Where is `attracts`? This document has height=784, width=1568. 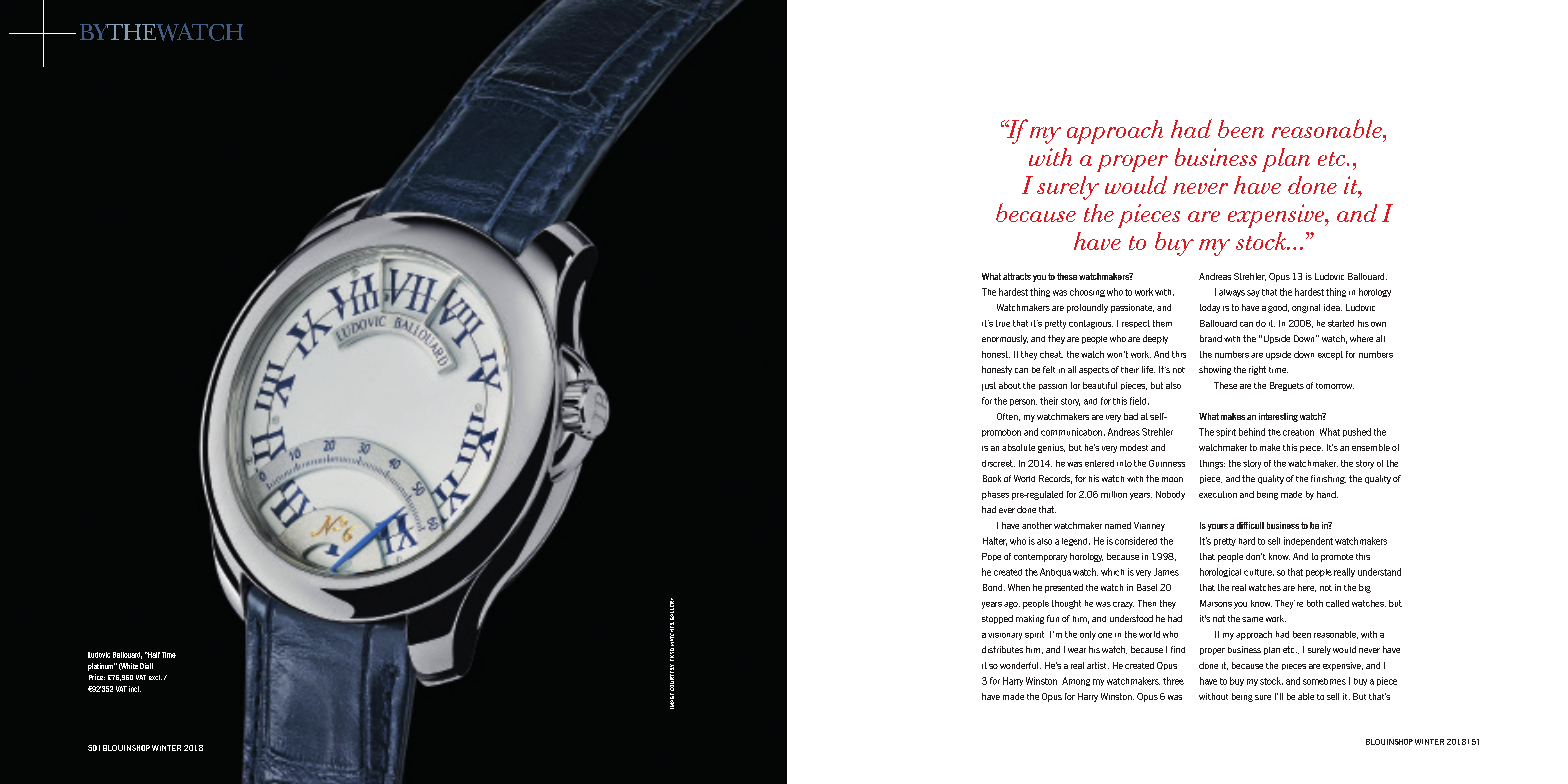
attracts is located at coordinates (1017, 276).
